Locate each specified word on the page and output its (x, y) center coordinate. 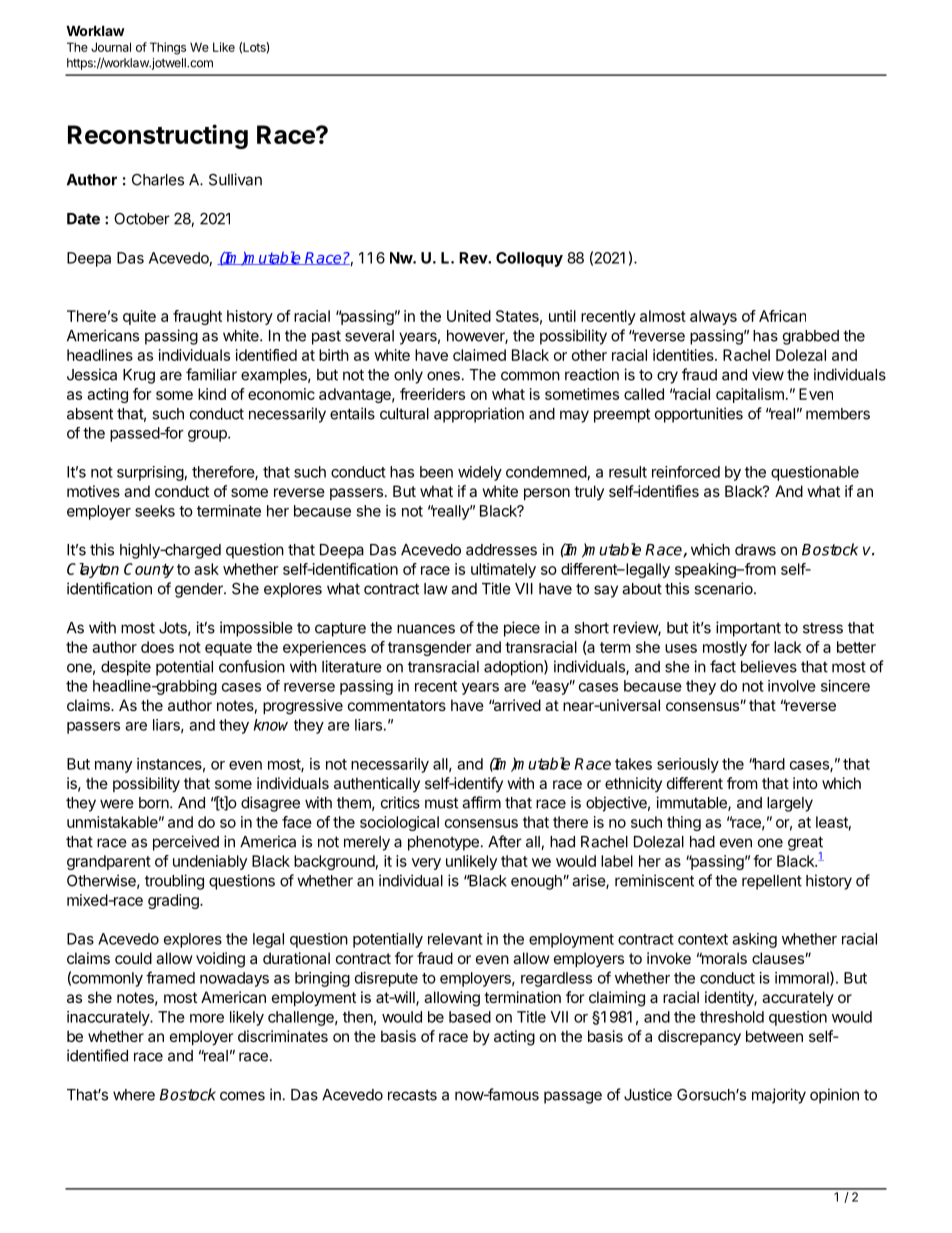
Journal (111, 47)
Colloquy (529, 259)
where (134, 1095)
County (149, 570)
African (782, 316)
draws (755, 550)
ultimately (503, 570)
